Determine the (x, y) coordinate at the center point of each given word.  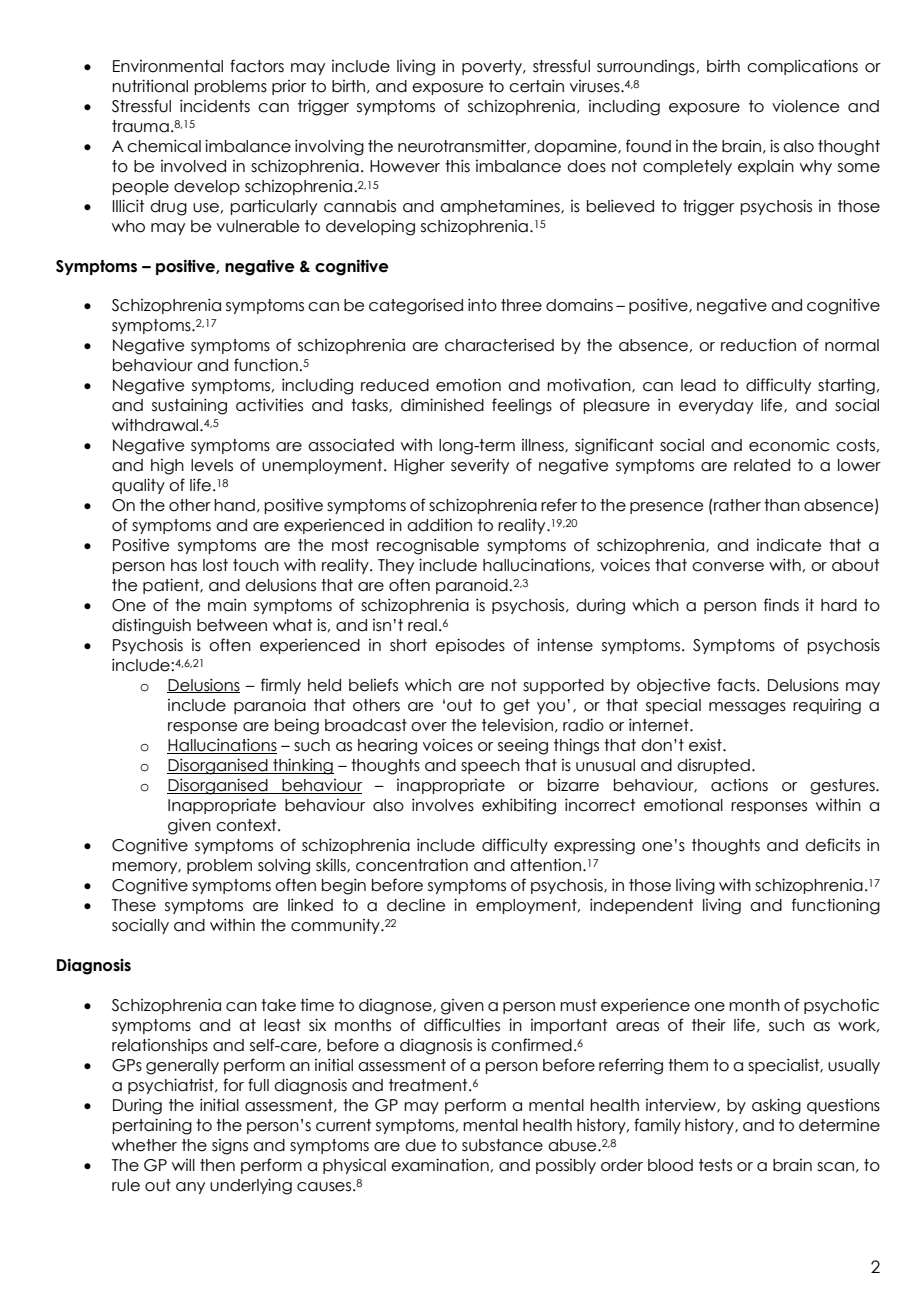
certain (536, 86)
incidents (215, 106)
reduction (758, 345)
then (217, 1165)
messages (747, 708)
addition (439, 525)
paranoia (270, 706)
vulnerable (258, 226)
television (517, 725)
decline (416, 905)
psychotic (841, 1006)
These (134, 905)
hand (234, 505)
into (482, 305)
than (782, 505)
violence (805, 106)
